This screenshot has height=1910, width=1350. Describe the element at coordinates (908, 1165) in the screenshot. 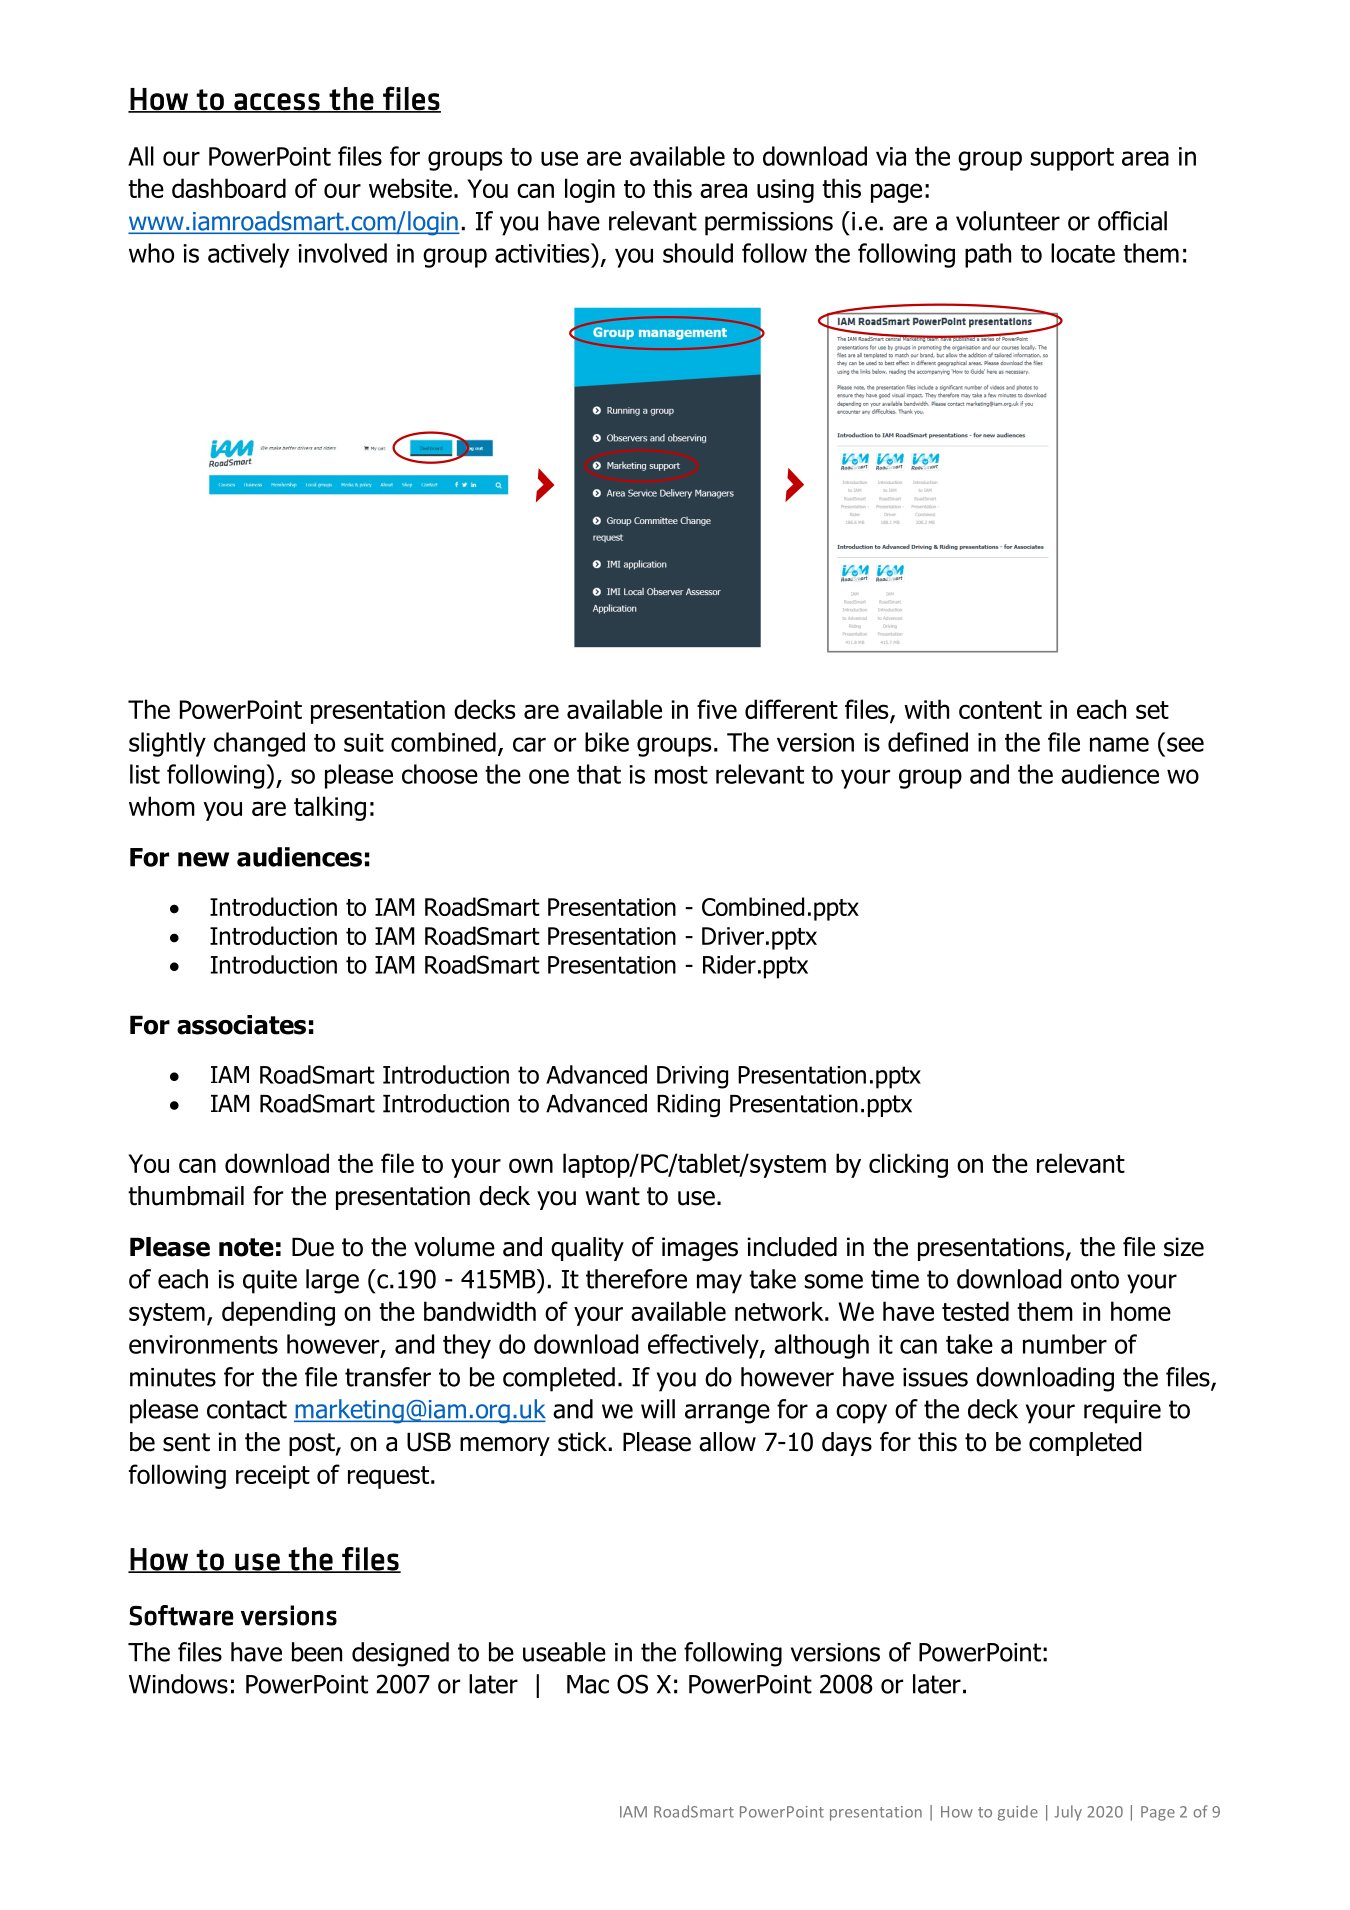

I see `clicking` at that location.
